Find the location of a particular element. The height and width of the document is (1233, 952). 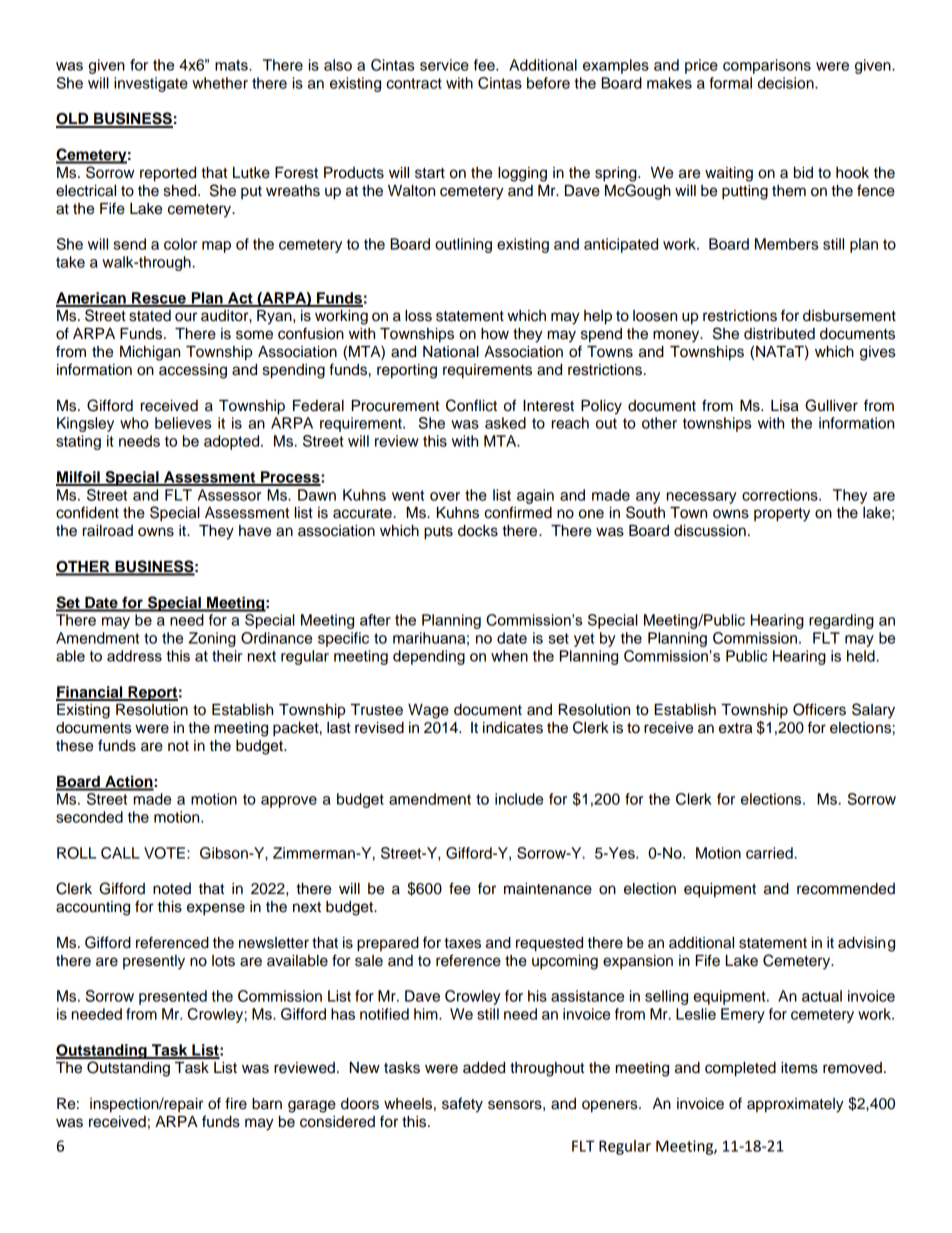

service is located at coordinates (444, 65).
